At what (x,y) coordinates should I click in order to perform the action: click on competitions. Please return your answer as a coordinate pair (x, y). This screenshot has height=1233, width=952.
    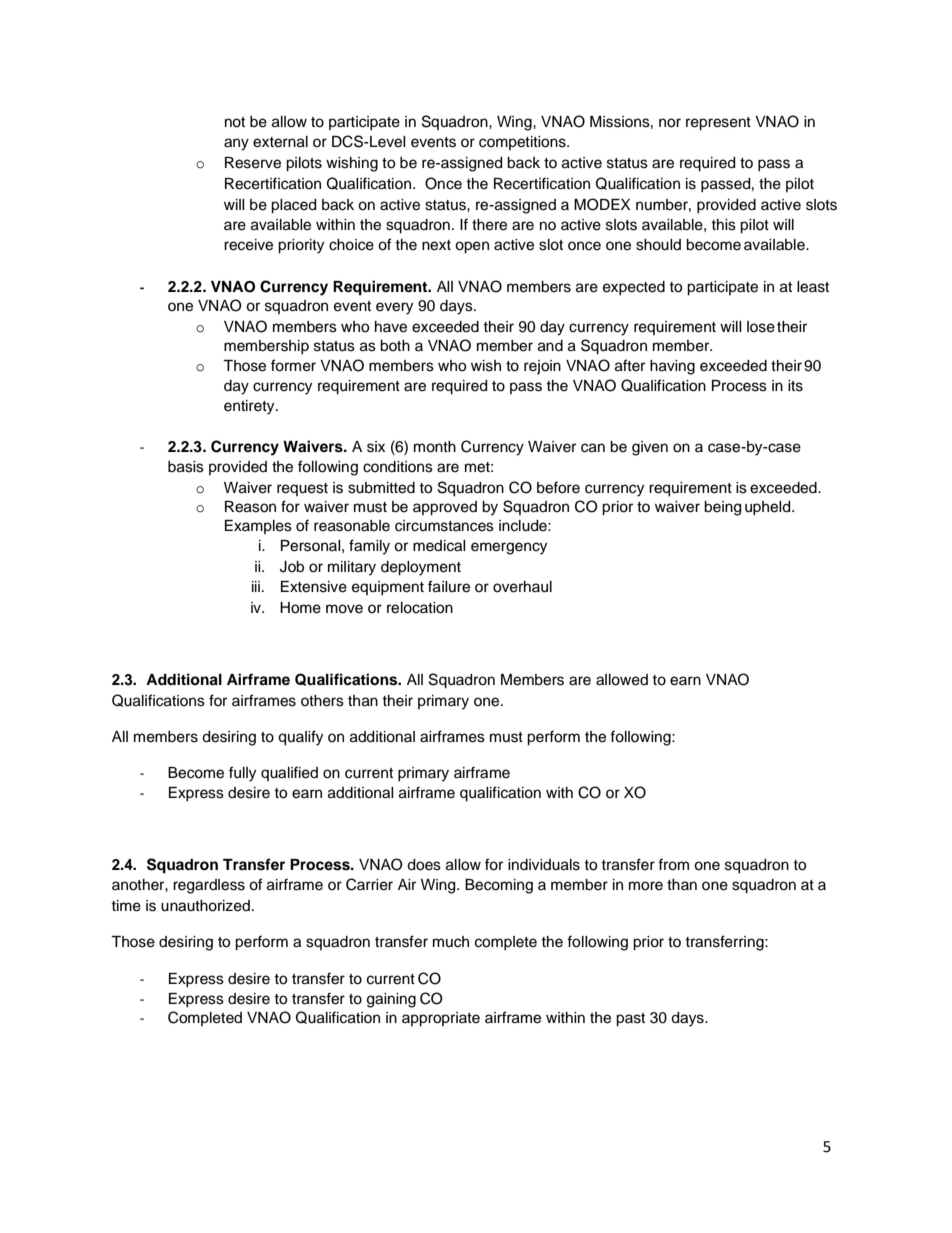
    Looking at the image, I should click on (523, 143).
